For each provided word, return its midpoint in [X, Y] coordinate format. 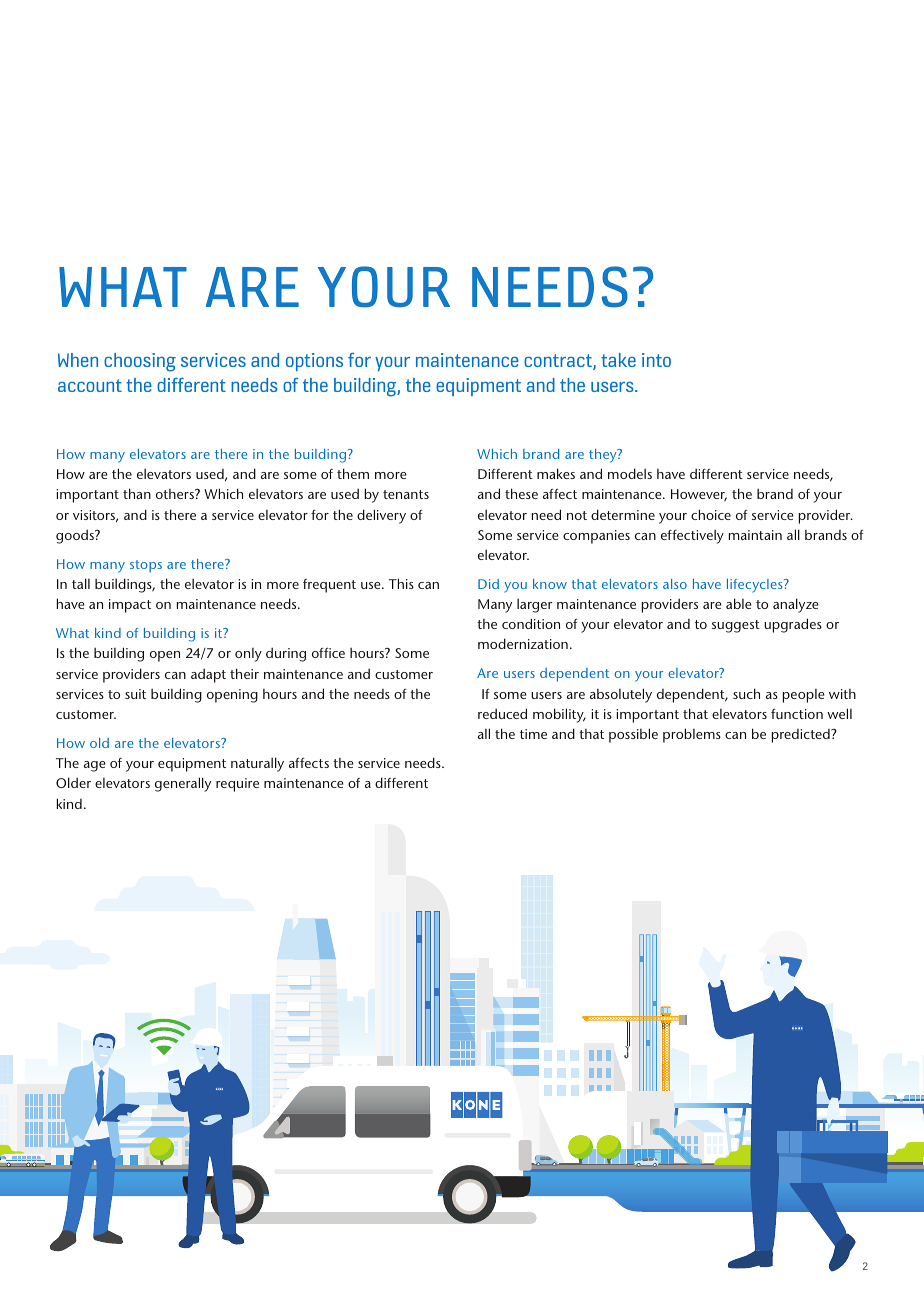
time [533, 734]
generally [183, 784]
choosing [140, 362]
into [656, 360]
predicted [802, 736]
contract [559, 362]
